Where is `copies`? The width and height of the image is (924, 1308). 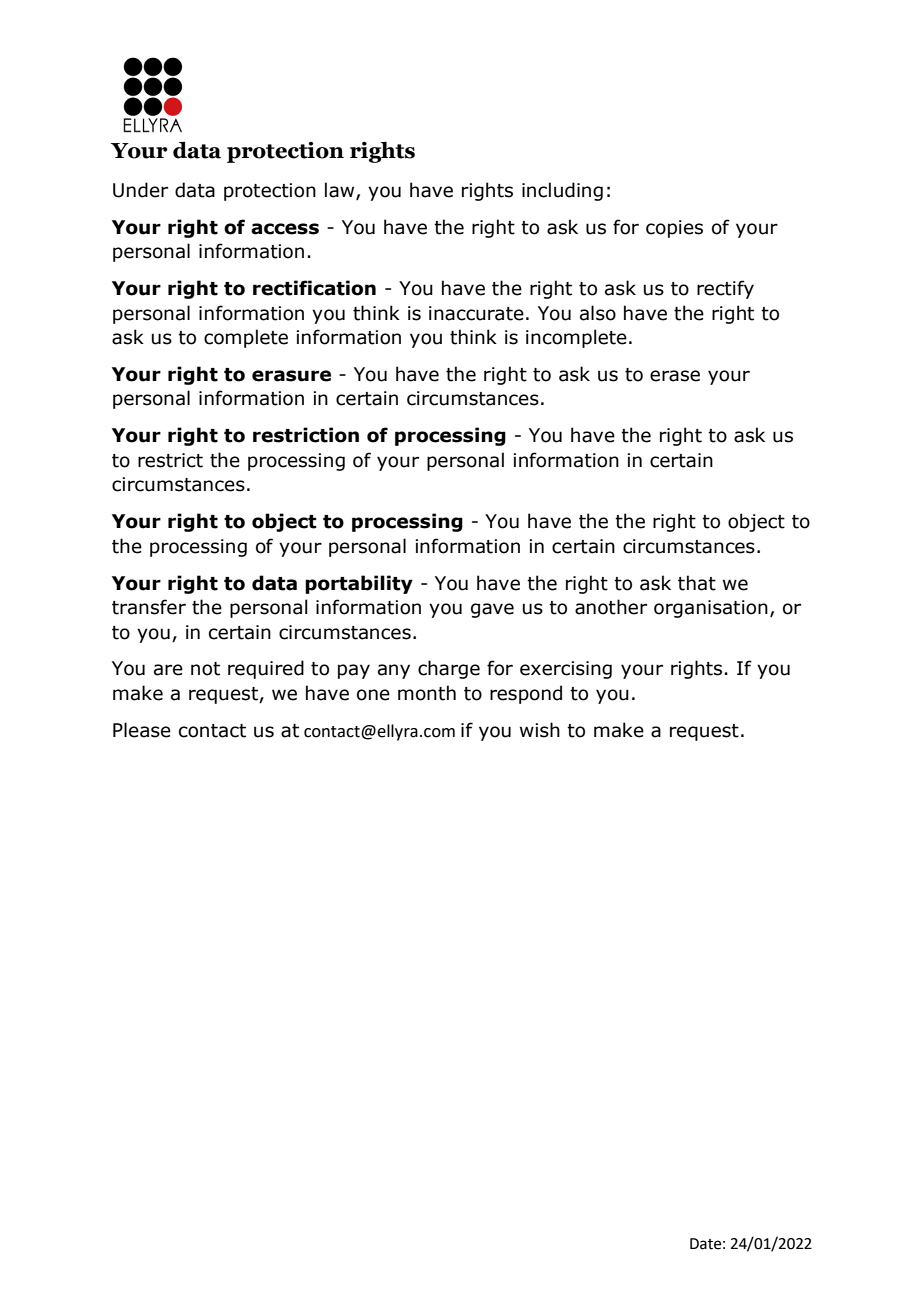
copies is located at coordinates (674, 229).
